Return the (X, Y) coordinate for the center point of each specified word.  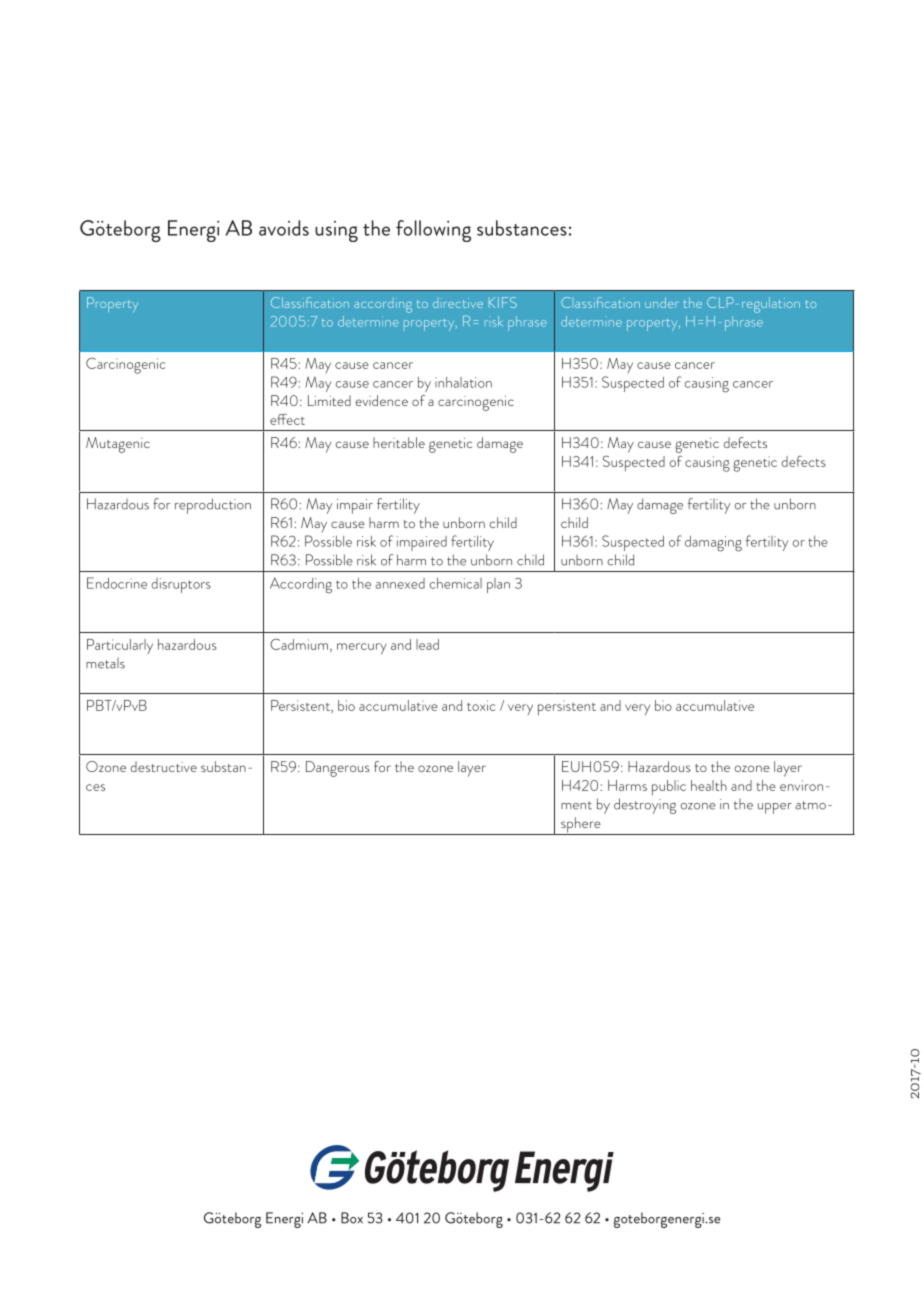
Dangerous (338, 769)
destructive (164, 766)
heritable (399, 442)
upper (775, 808)
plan (498, 585)
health (709, 785)
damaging (713, 544)
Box (352, 1218)
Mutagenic (118, 445)
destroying (645, 806)
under (661, 302)
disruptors (181, 585)
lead (427, 644)
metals (105, 663)
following (433, 231)
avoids (284, 228)
